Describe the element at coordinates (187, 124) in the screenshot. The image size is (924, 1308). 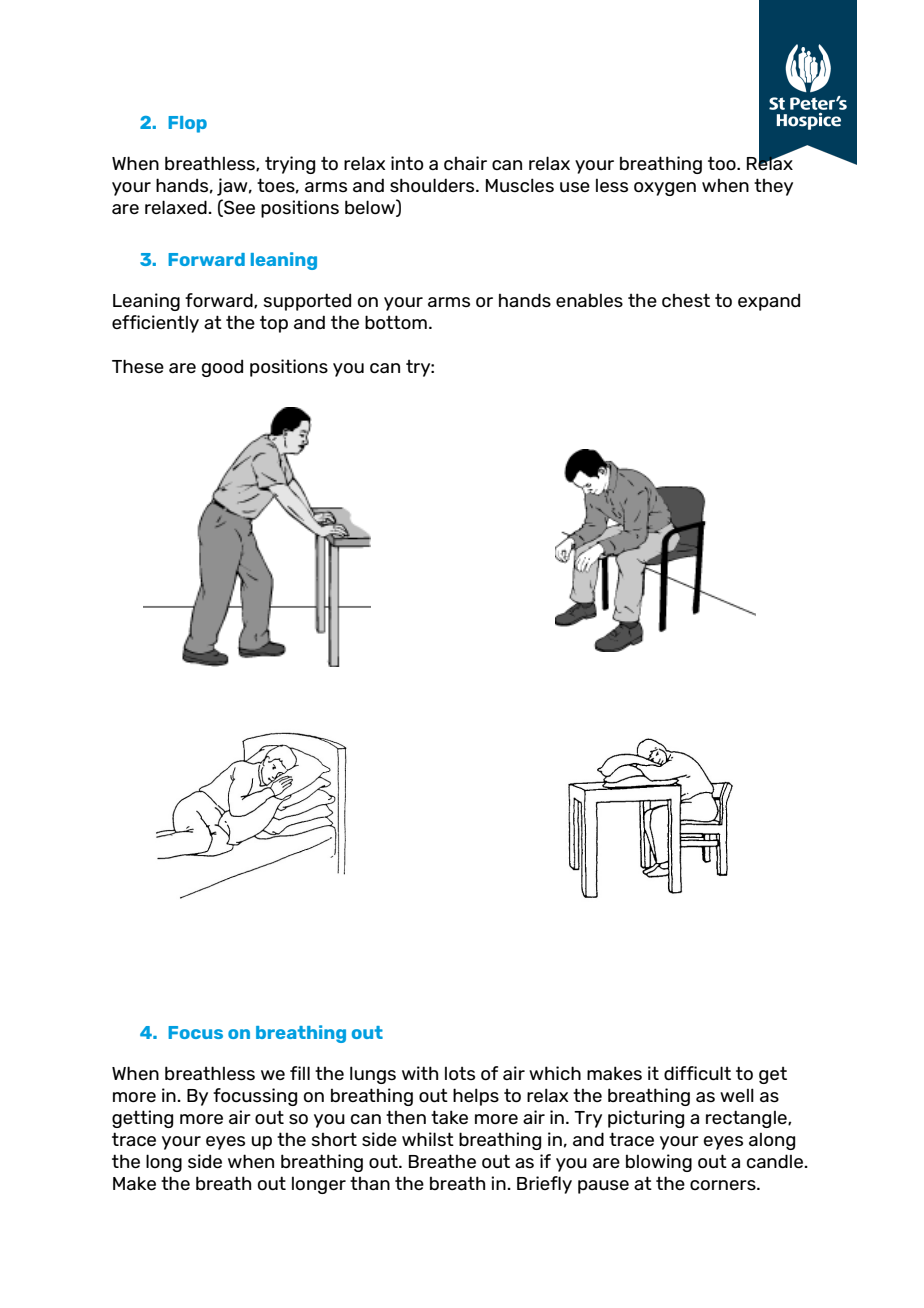
I see `Flop` at that location.
